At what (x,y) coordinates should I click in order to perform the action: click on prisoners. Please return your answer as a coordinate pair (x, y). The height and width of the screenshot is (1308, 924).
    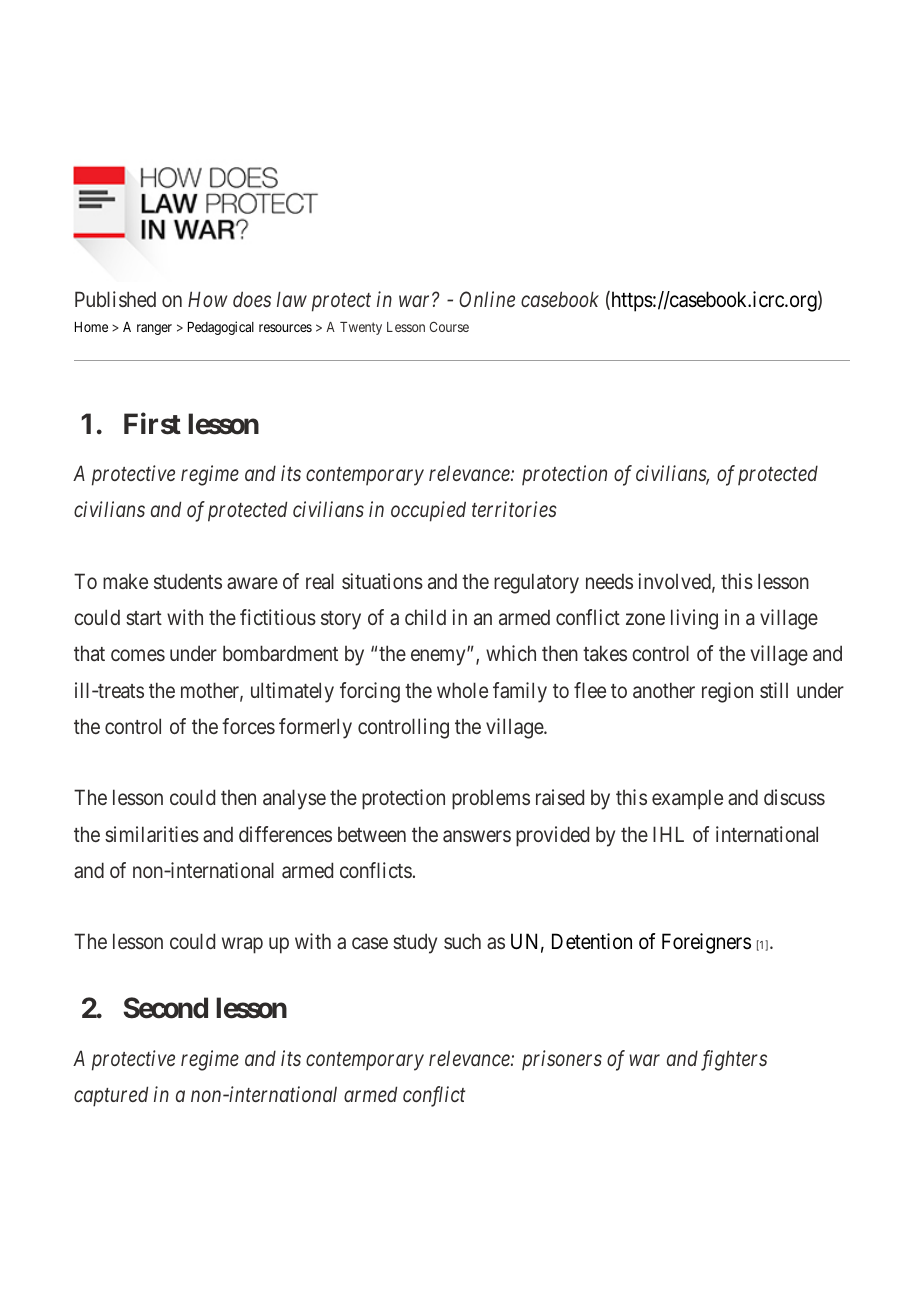
    Looking at the image, I should click on (562, 1060).
